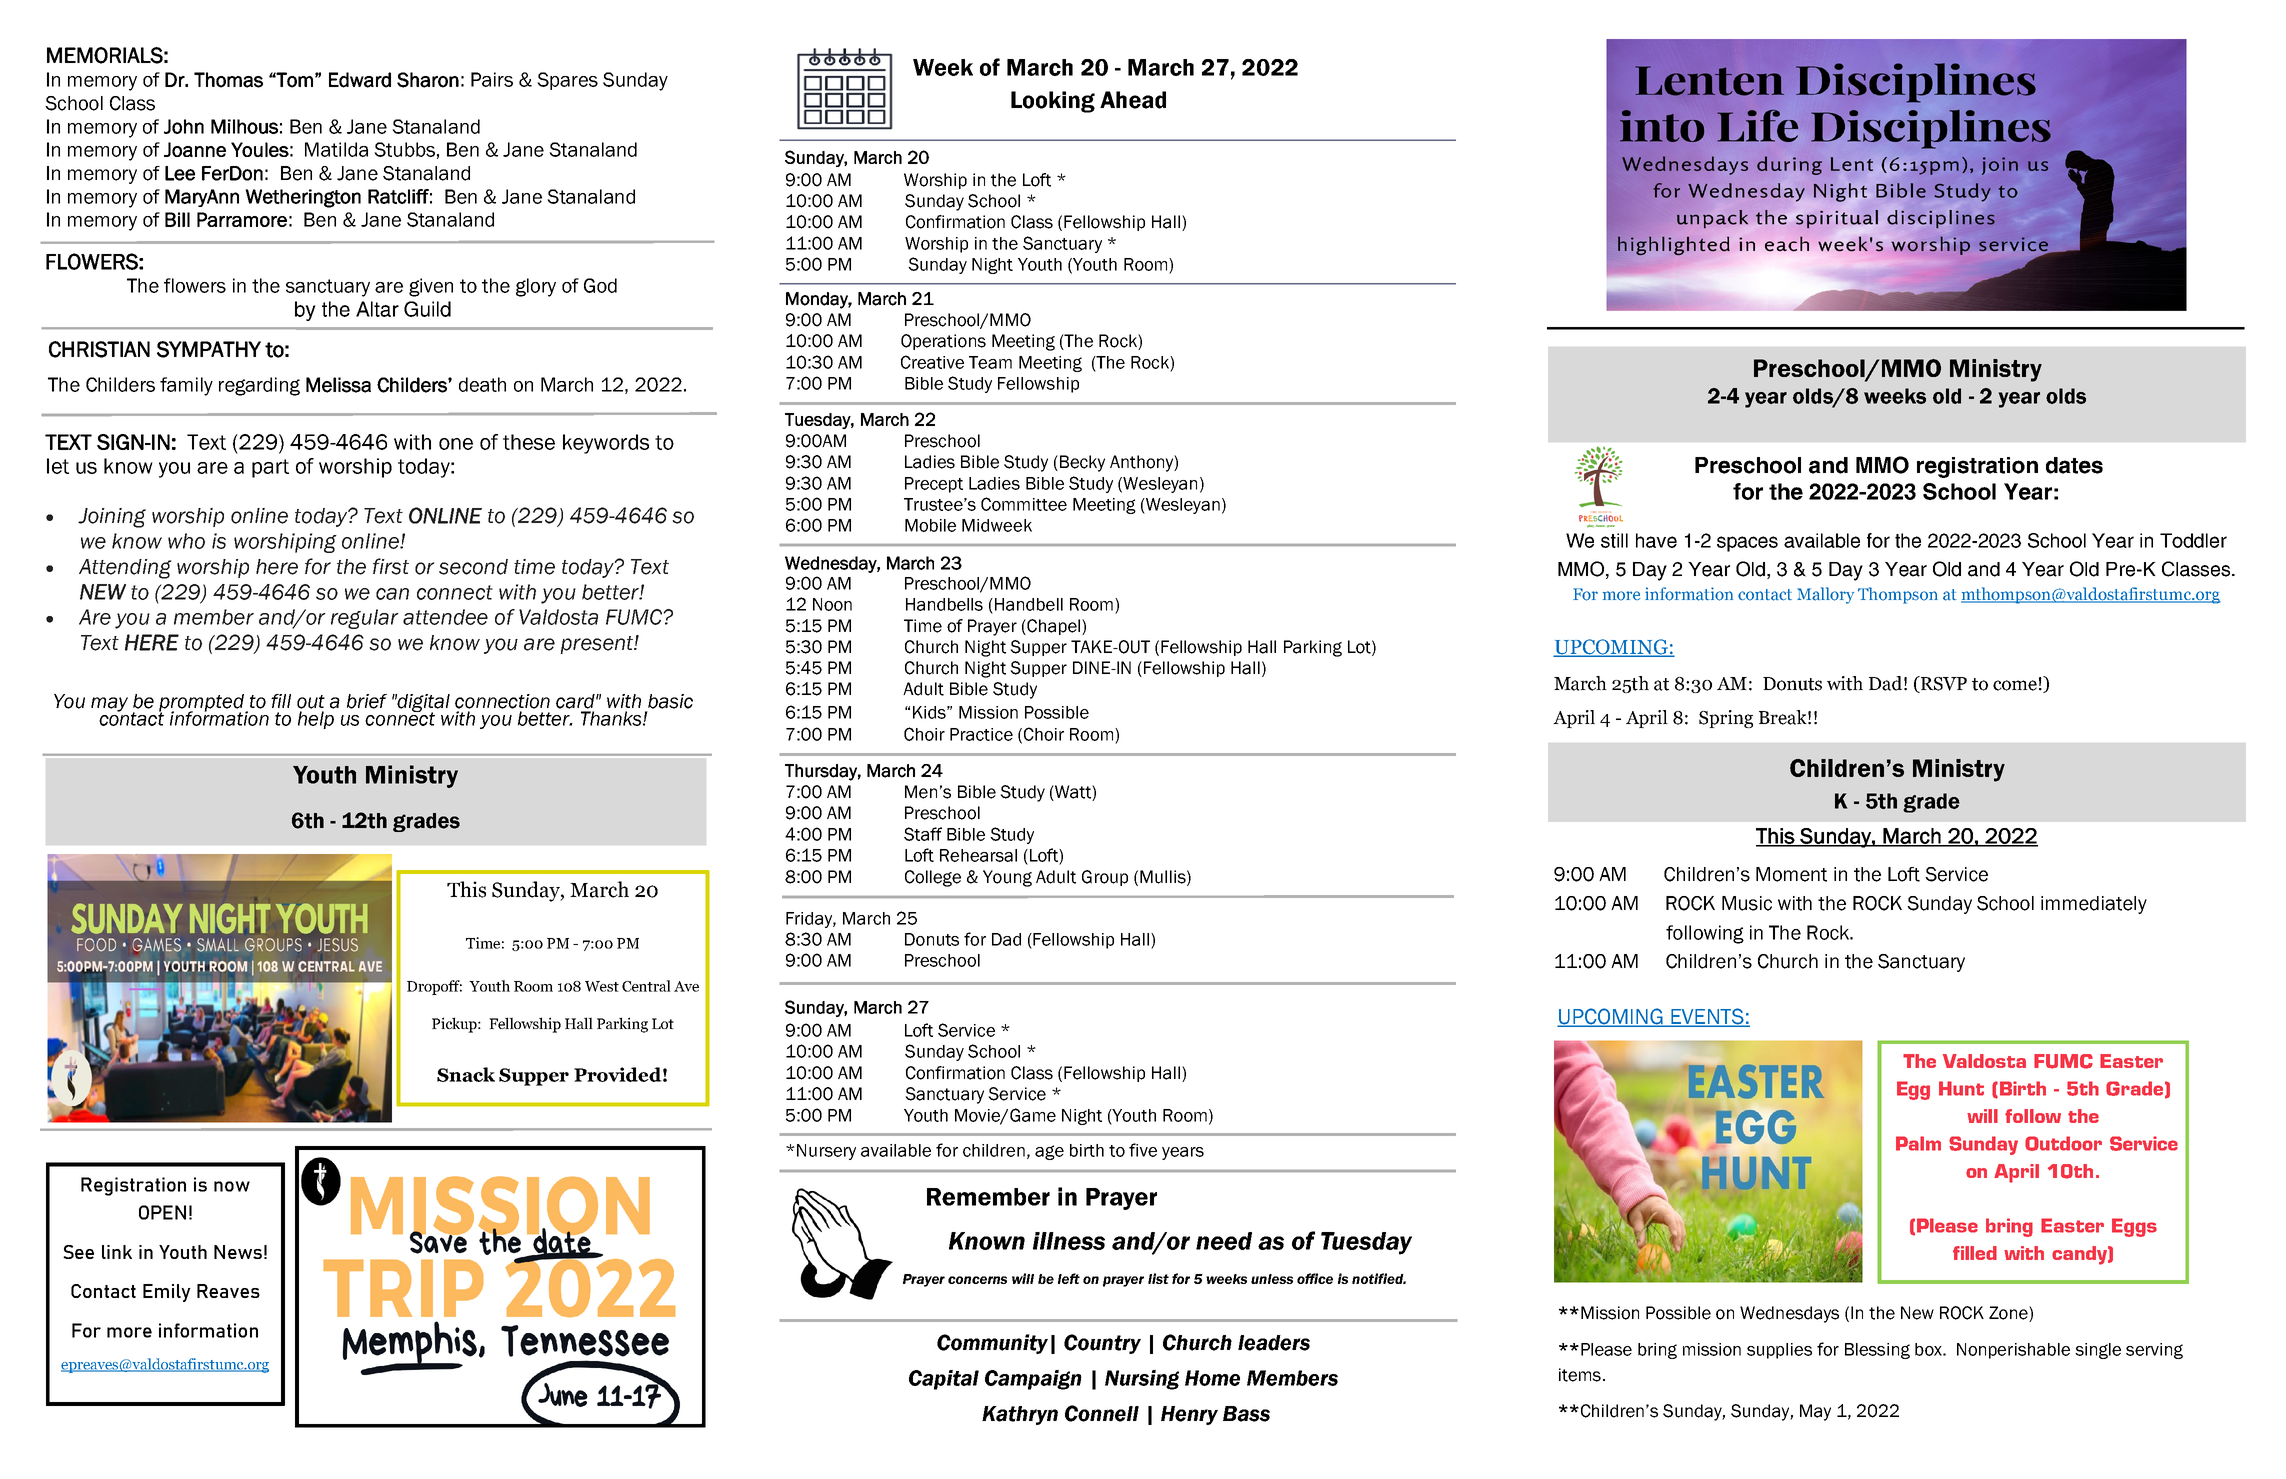 Image resolution: width=2286 pixels, height=1479 pixels. What do you see at coordinates (316, 720) in the screenshot?
I see `help` at bounding box center [316, 720].
